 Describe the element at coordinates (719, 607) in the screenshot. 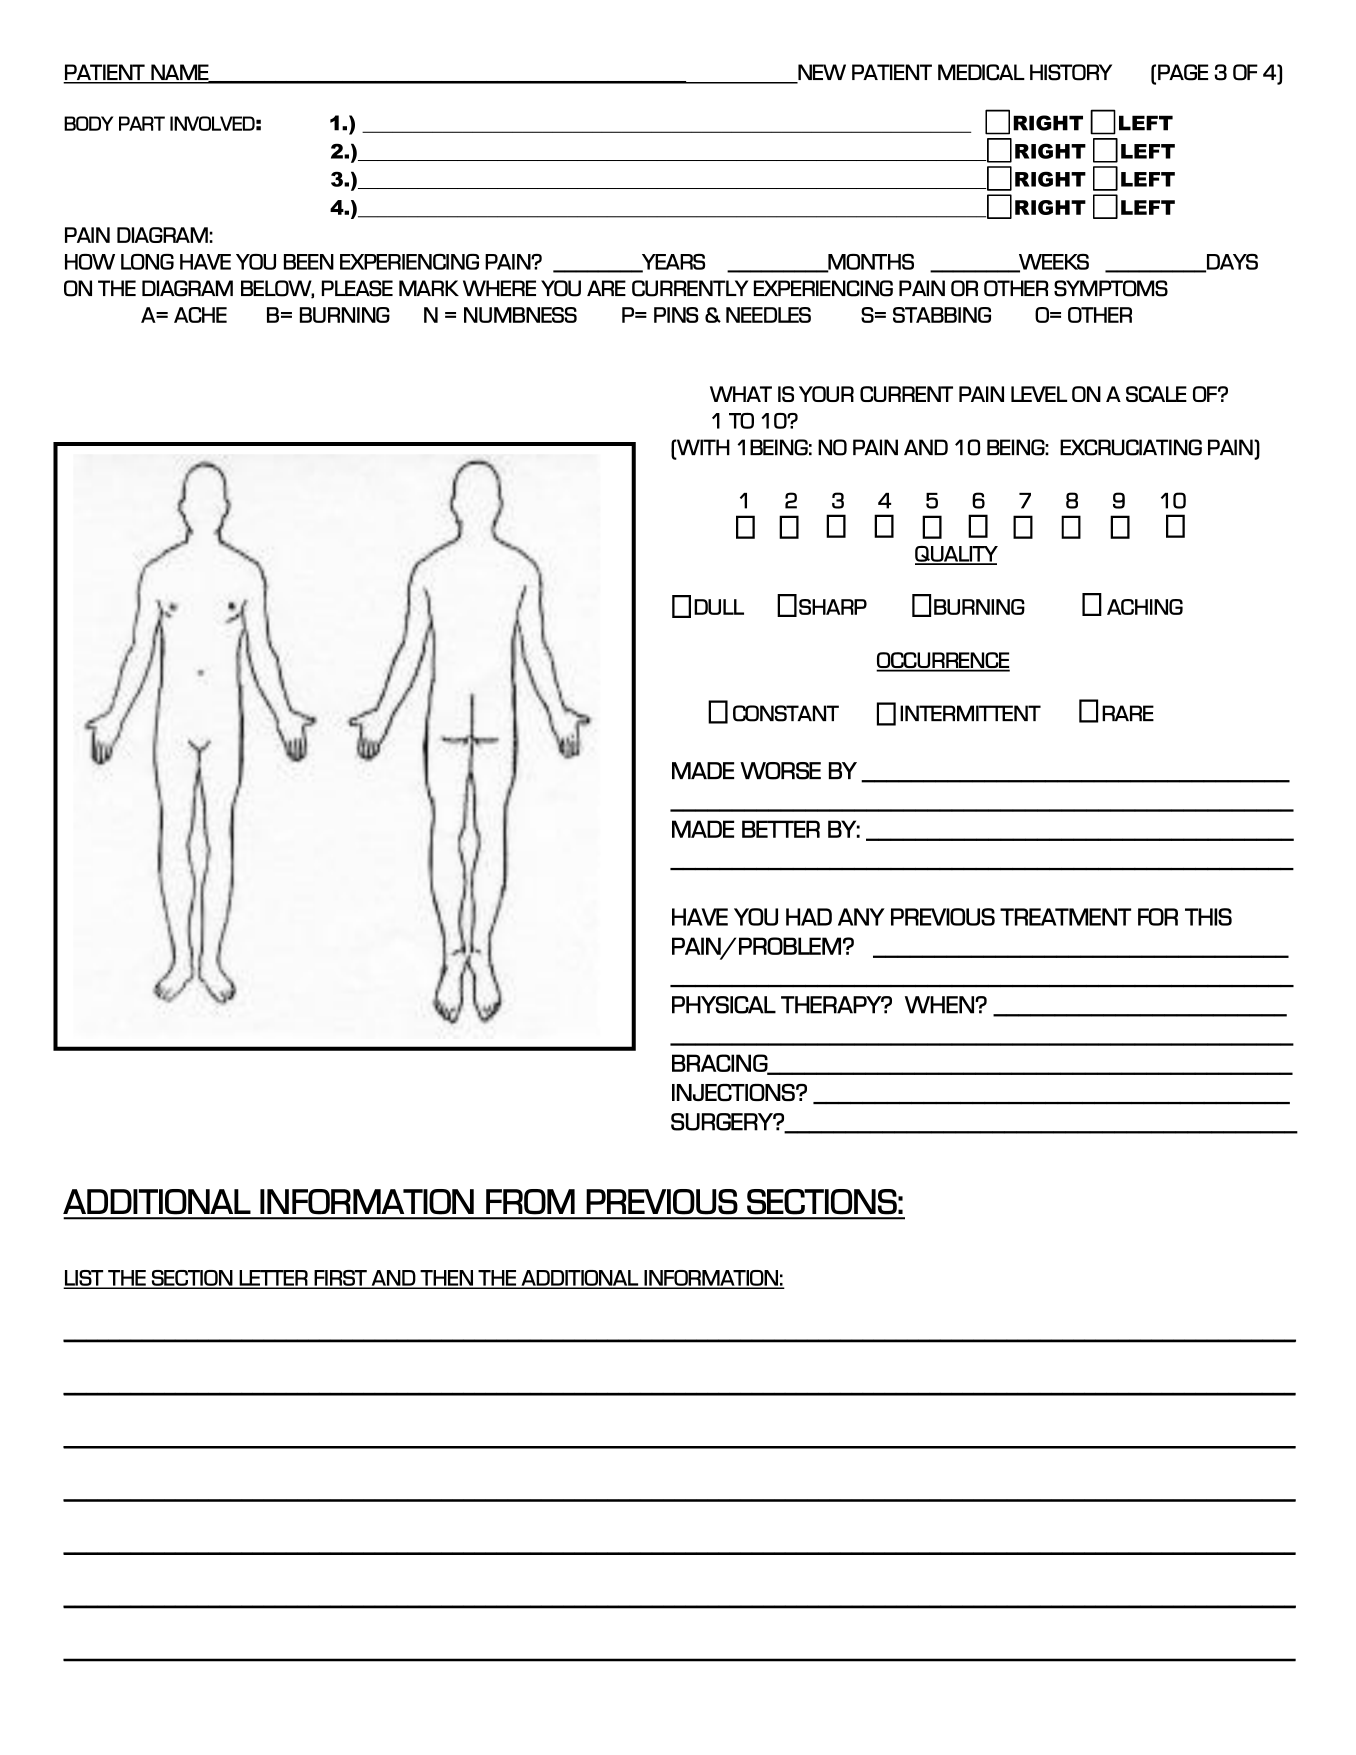

I see `DULL` at that location.
